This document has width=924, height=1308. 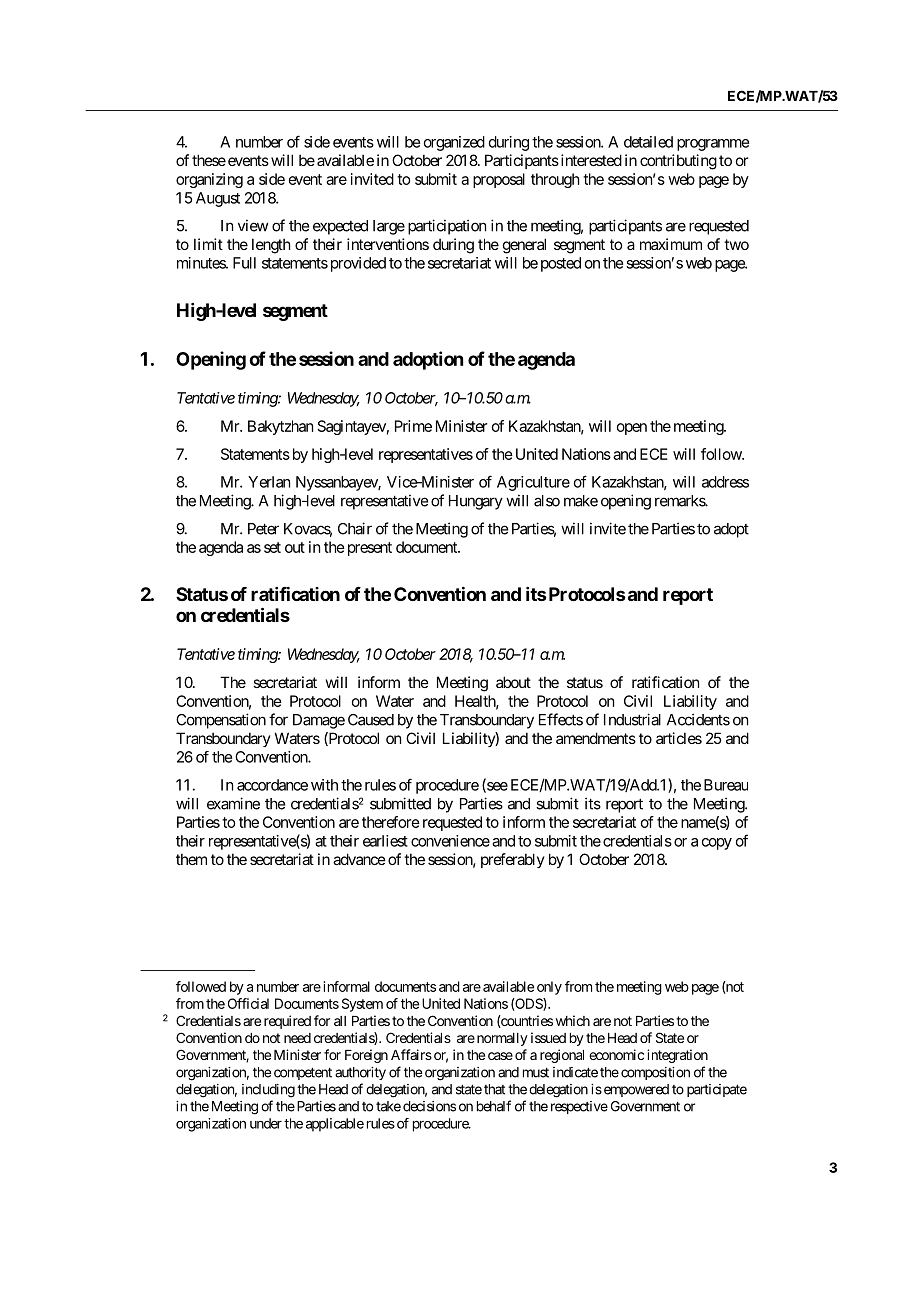 I want to click on organized, so click(x=454, y=143).
